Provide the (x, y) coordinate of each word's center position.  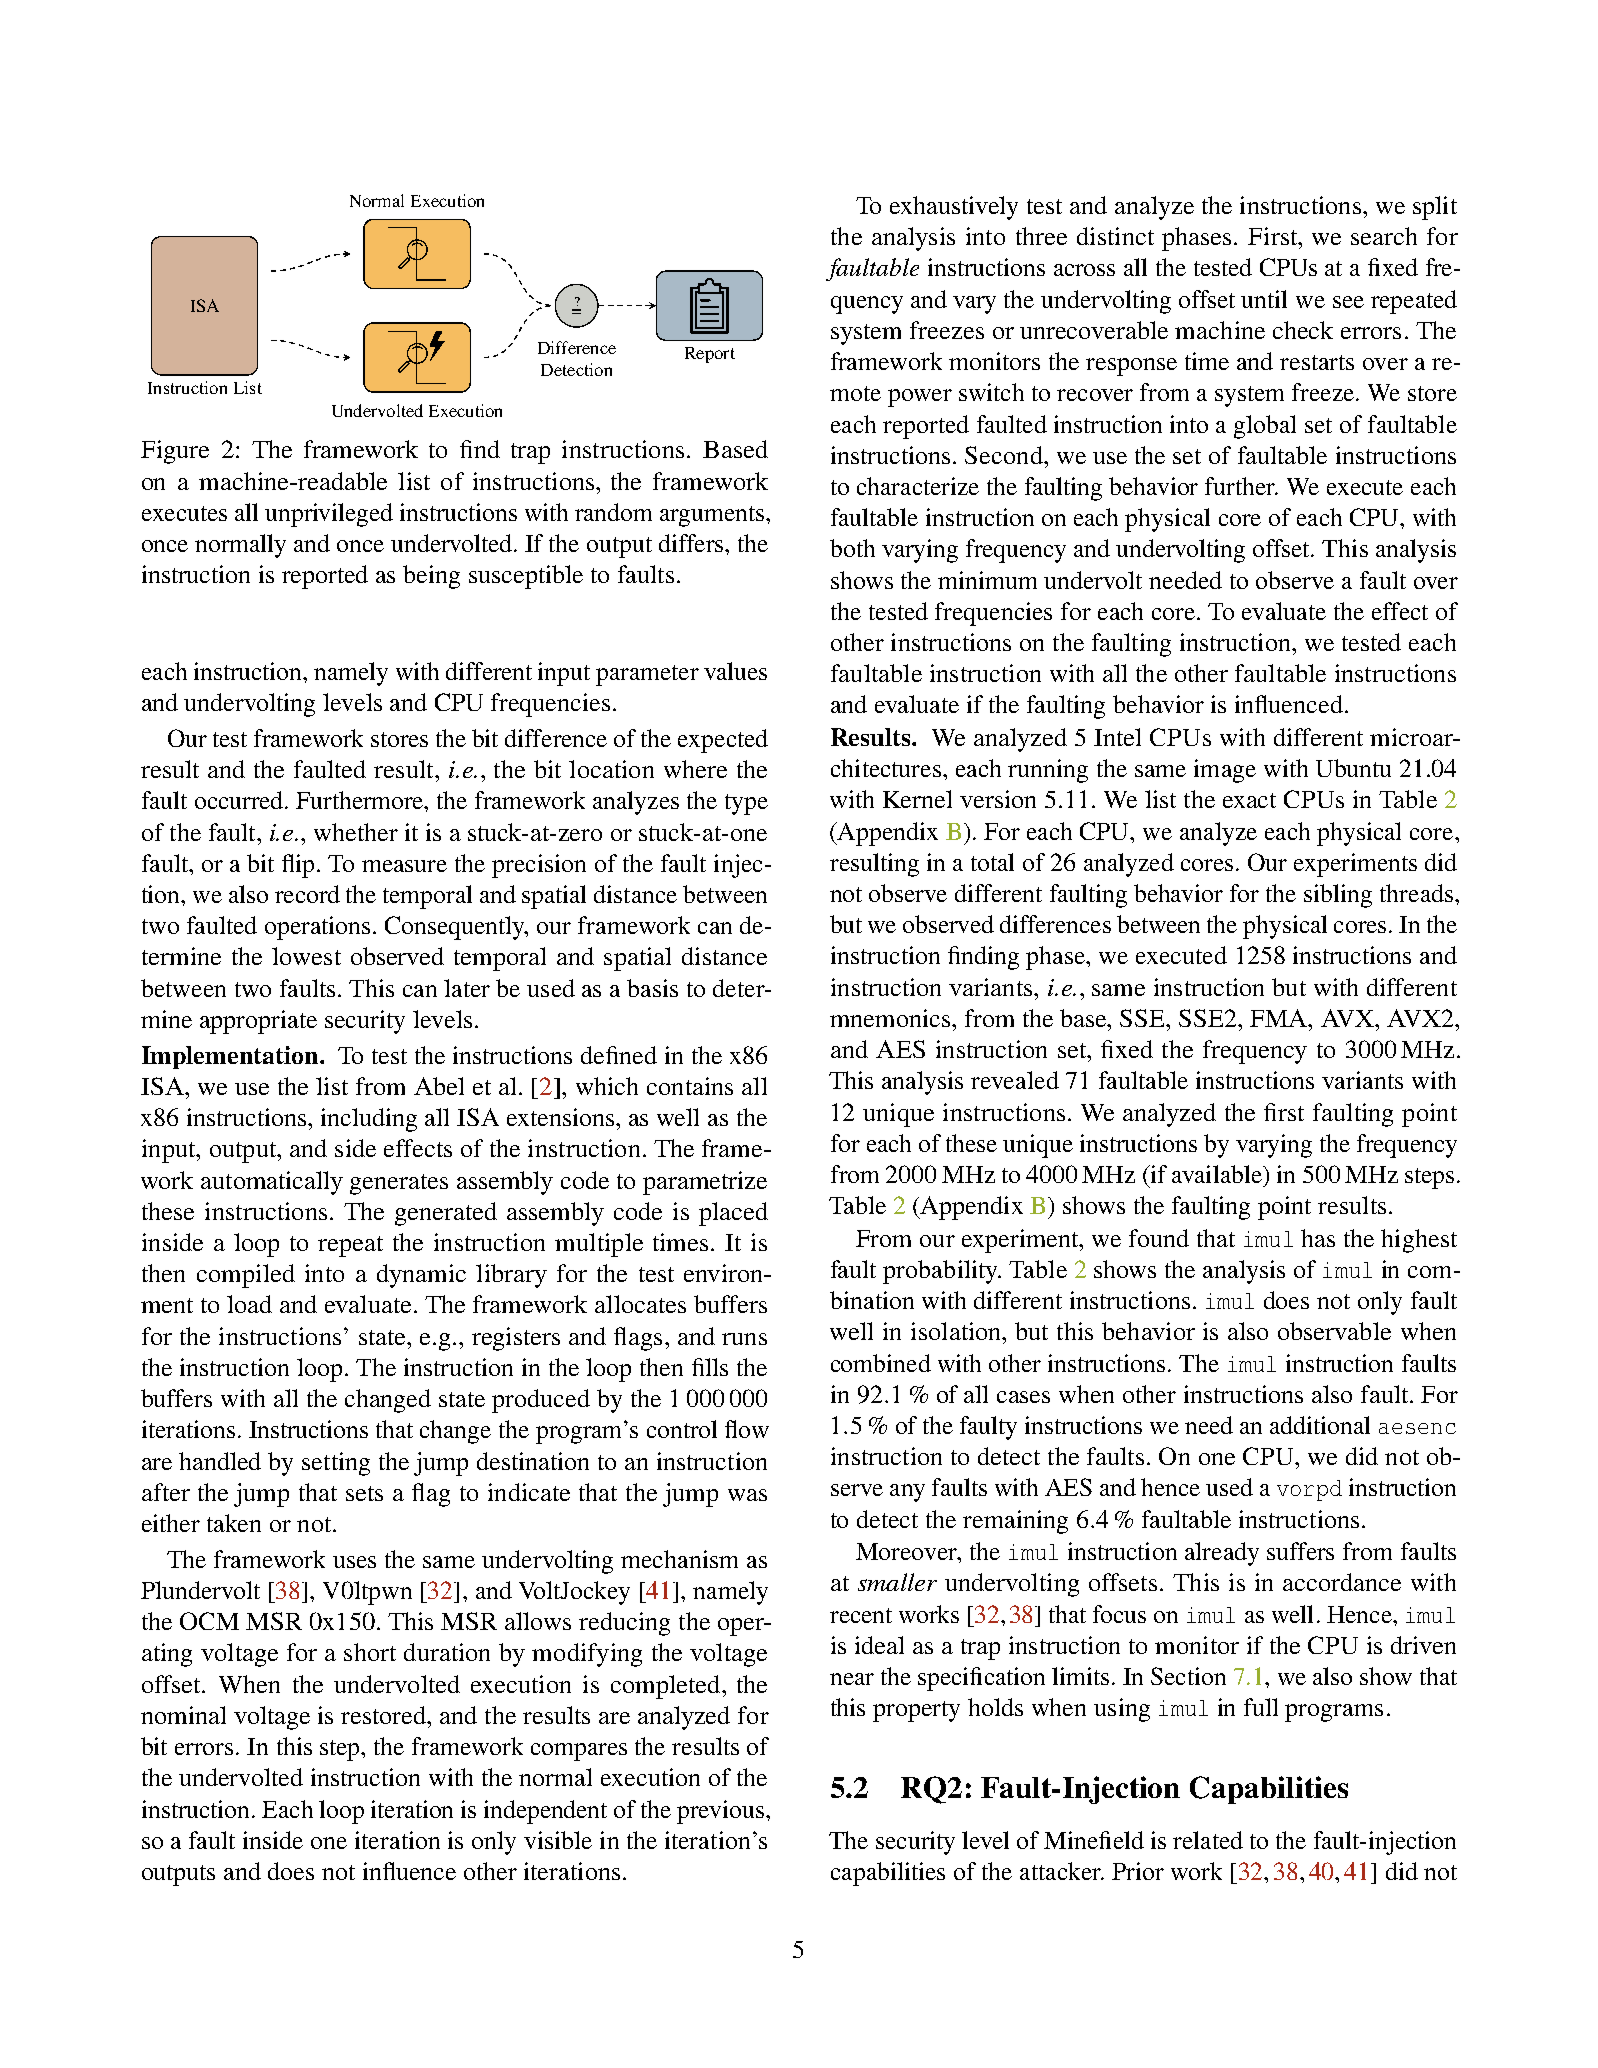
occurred (240, 800)
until (1264, 299)
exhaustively (954, 208)
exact (1249, 800)
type (746, 804)
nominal (183, 1715)
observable (1334, 1331)
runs (744, 1339)
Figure (175, 452)
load (249, 1304)
